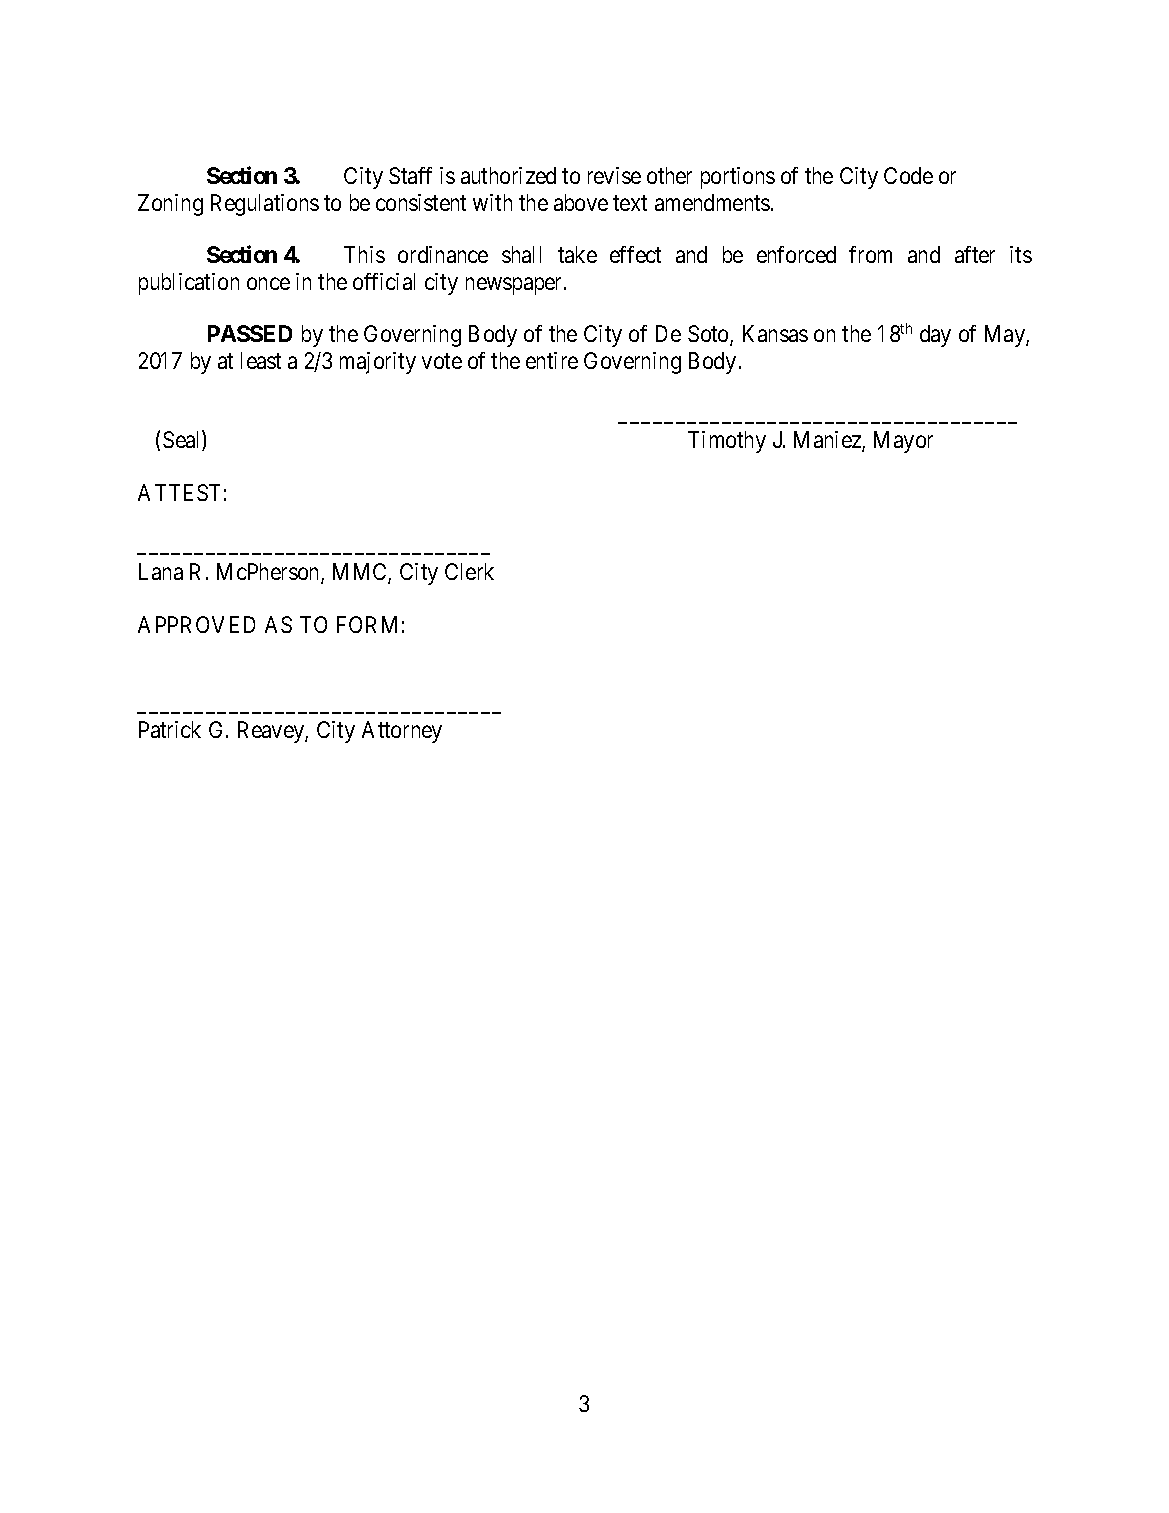  Describe the element at coordinates (903, 442) in the screenshot. I see `Mayor` at that location.
